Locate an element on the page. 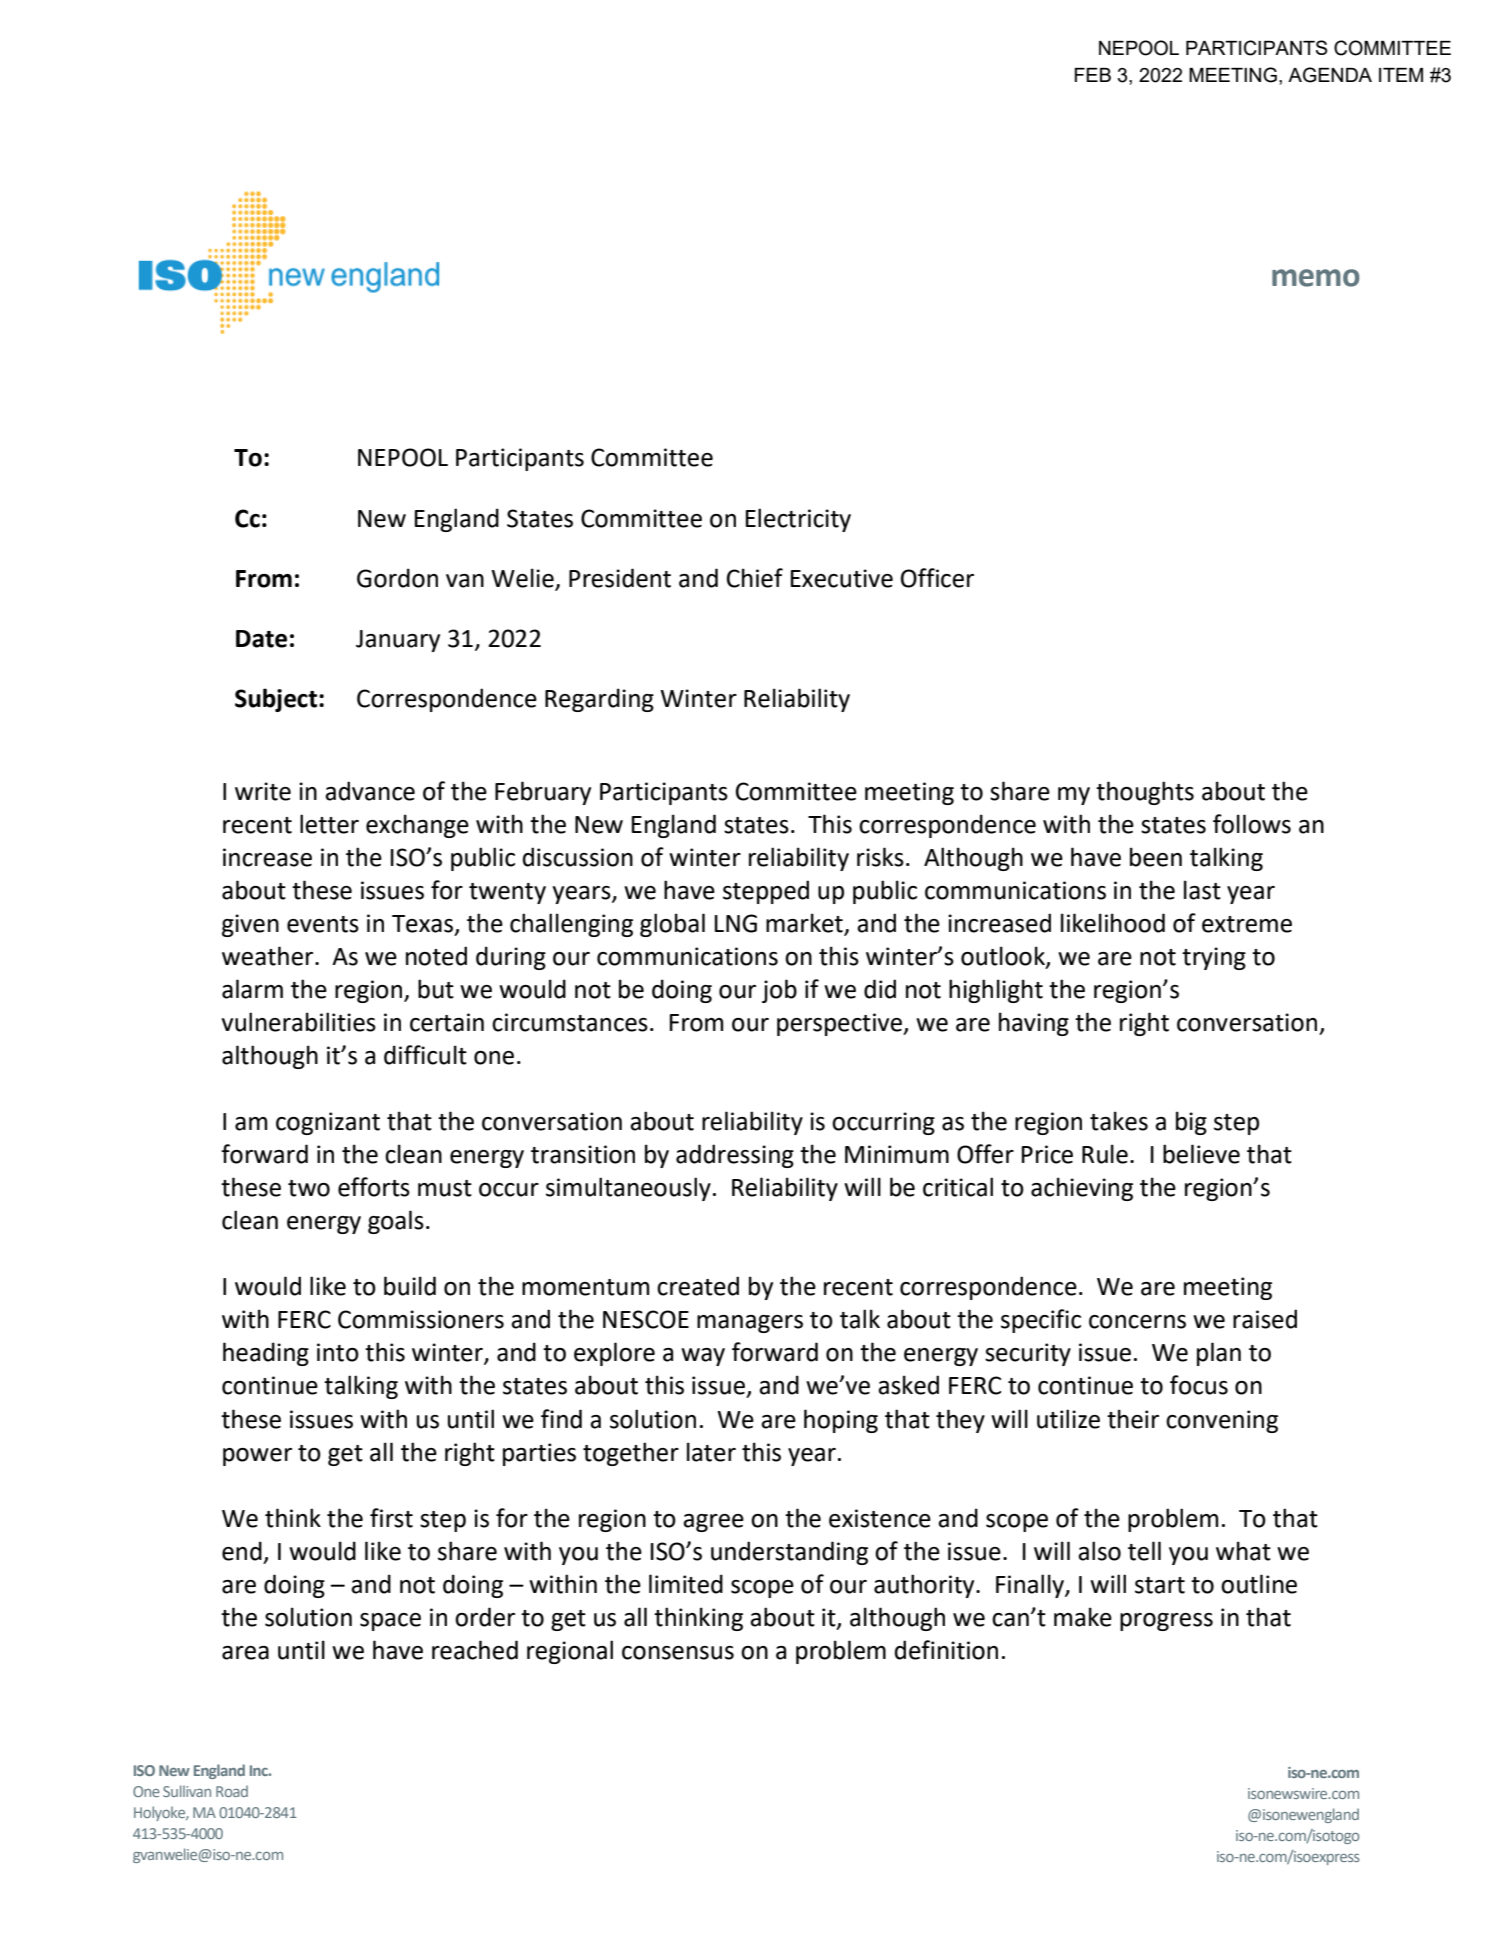 This document has height=1948, width=1505. consensus is located at coordinates (678, 1653).
